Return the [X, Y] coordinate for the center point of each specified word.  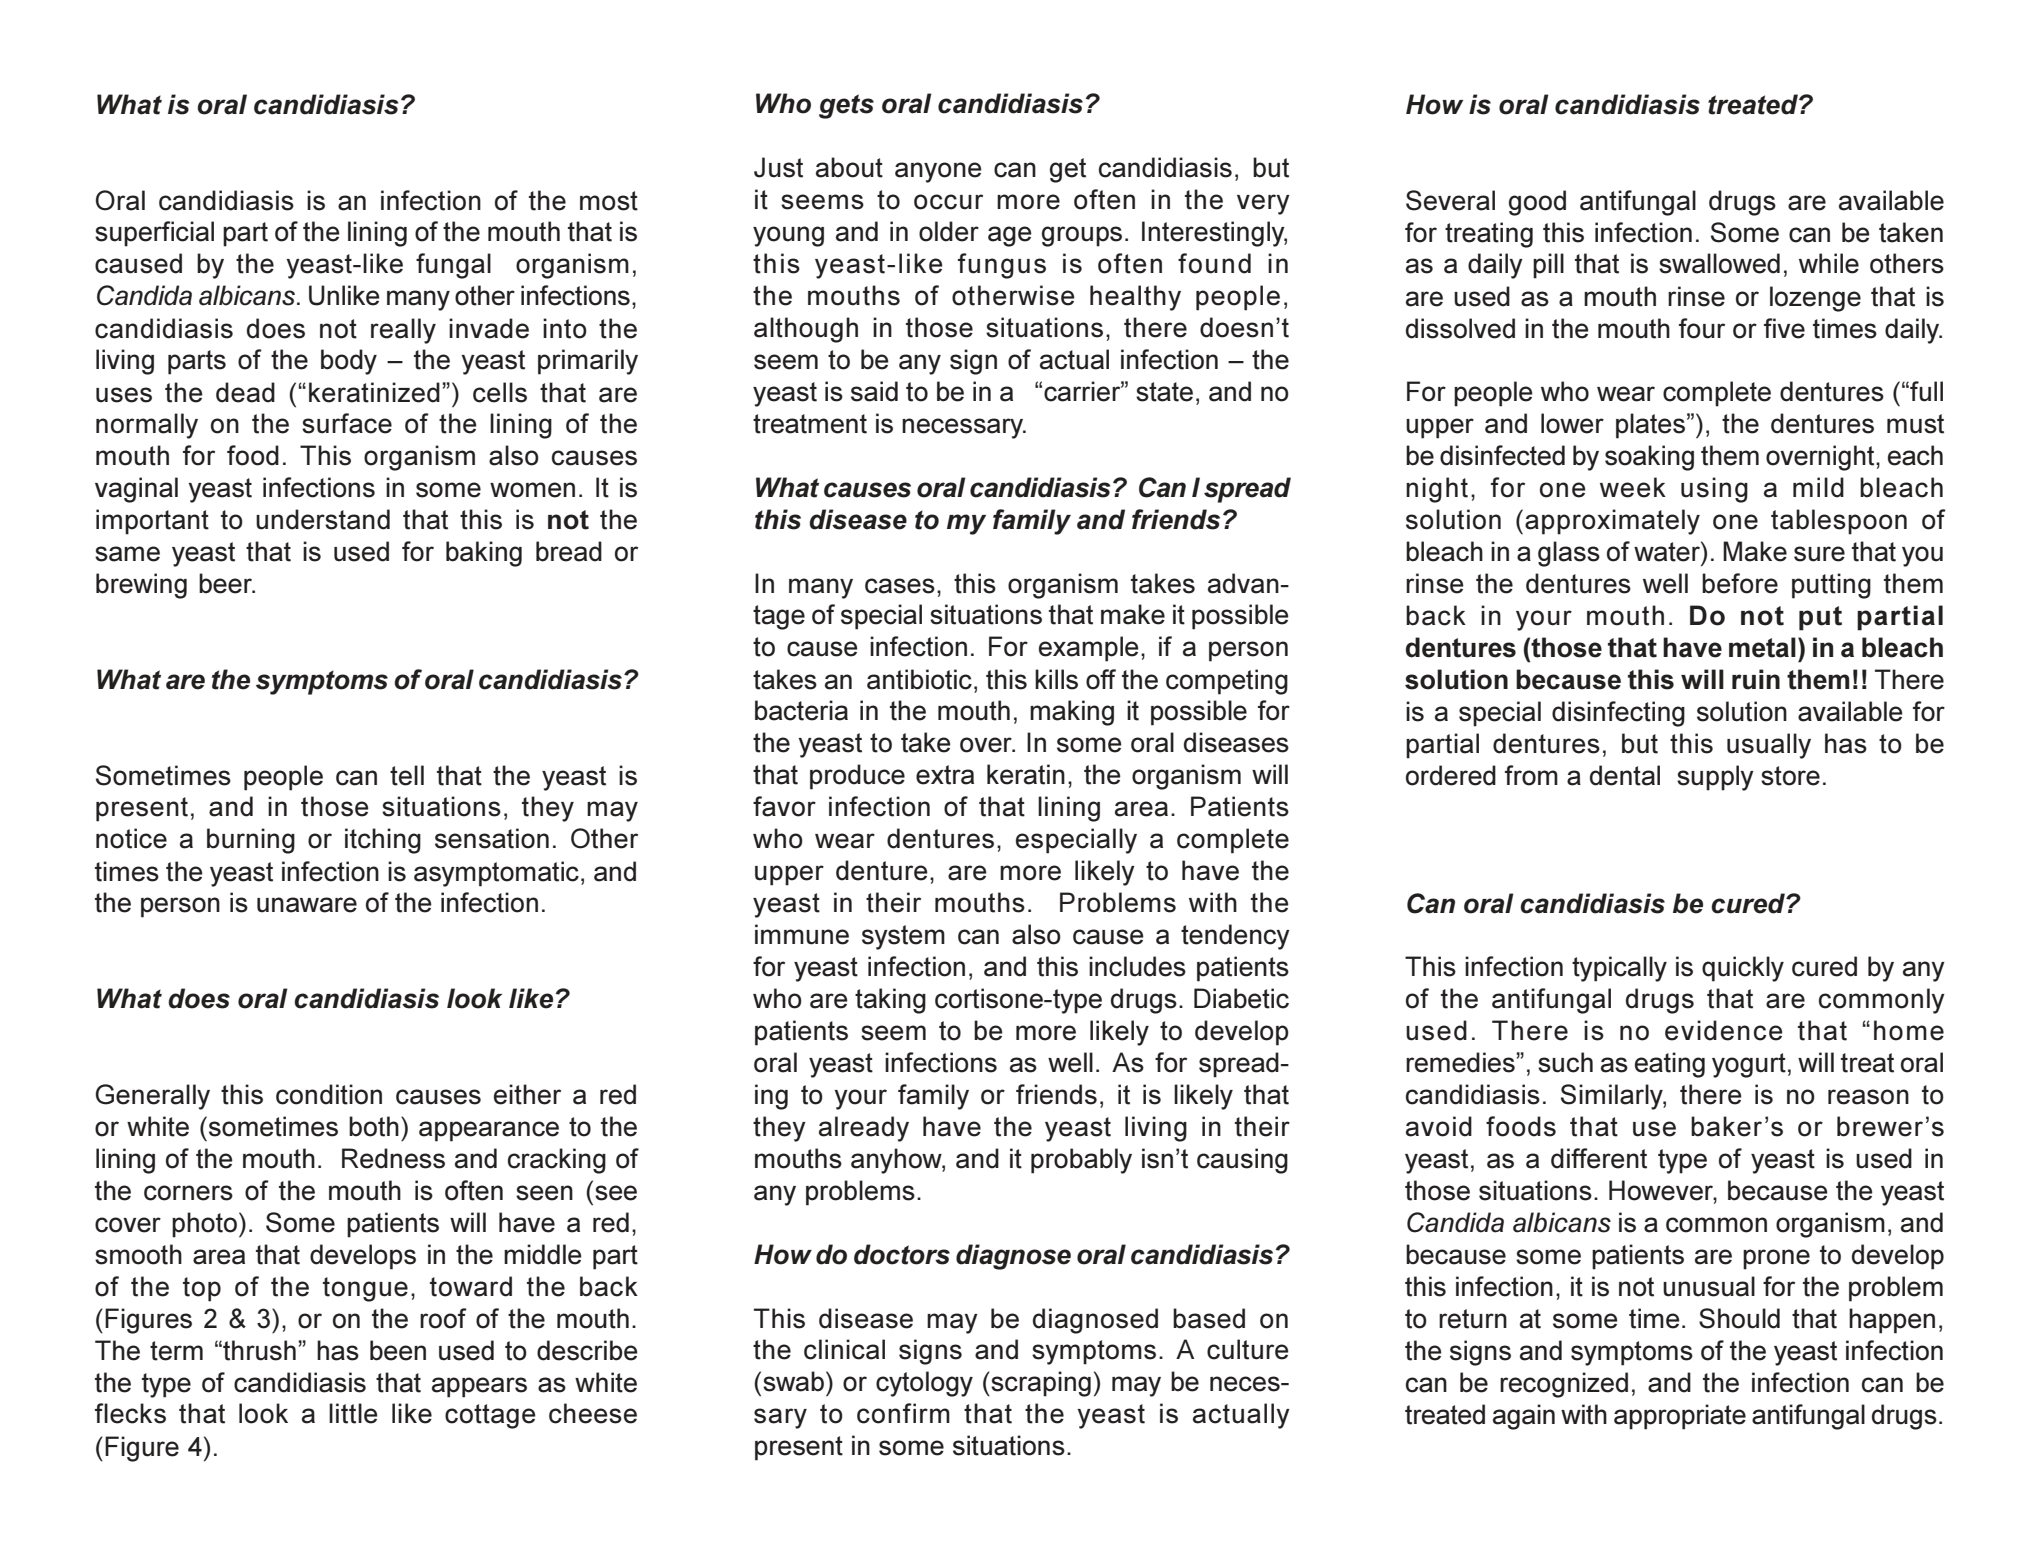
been [398, 1350]
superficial [154, 234]
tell [407, 775]
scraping [1040, 1384]
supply [1715, 778]
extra [945, 775]
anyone [938, 172]
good [1537, 203]
